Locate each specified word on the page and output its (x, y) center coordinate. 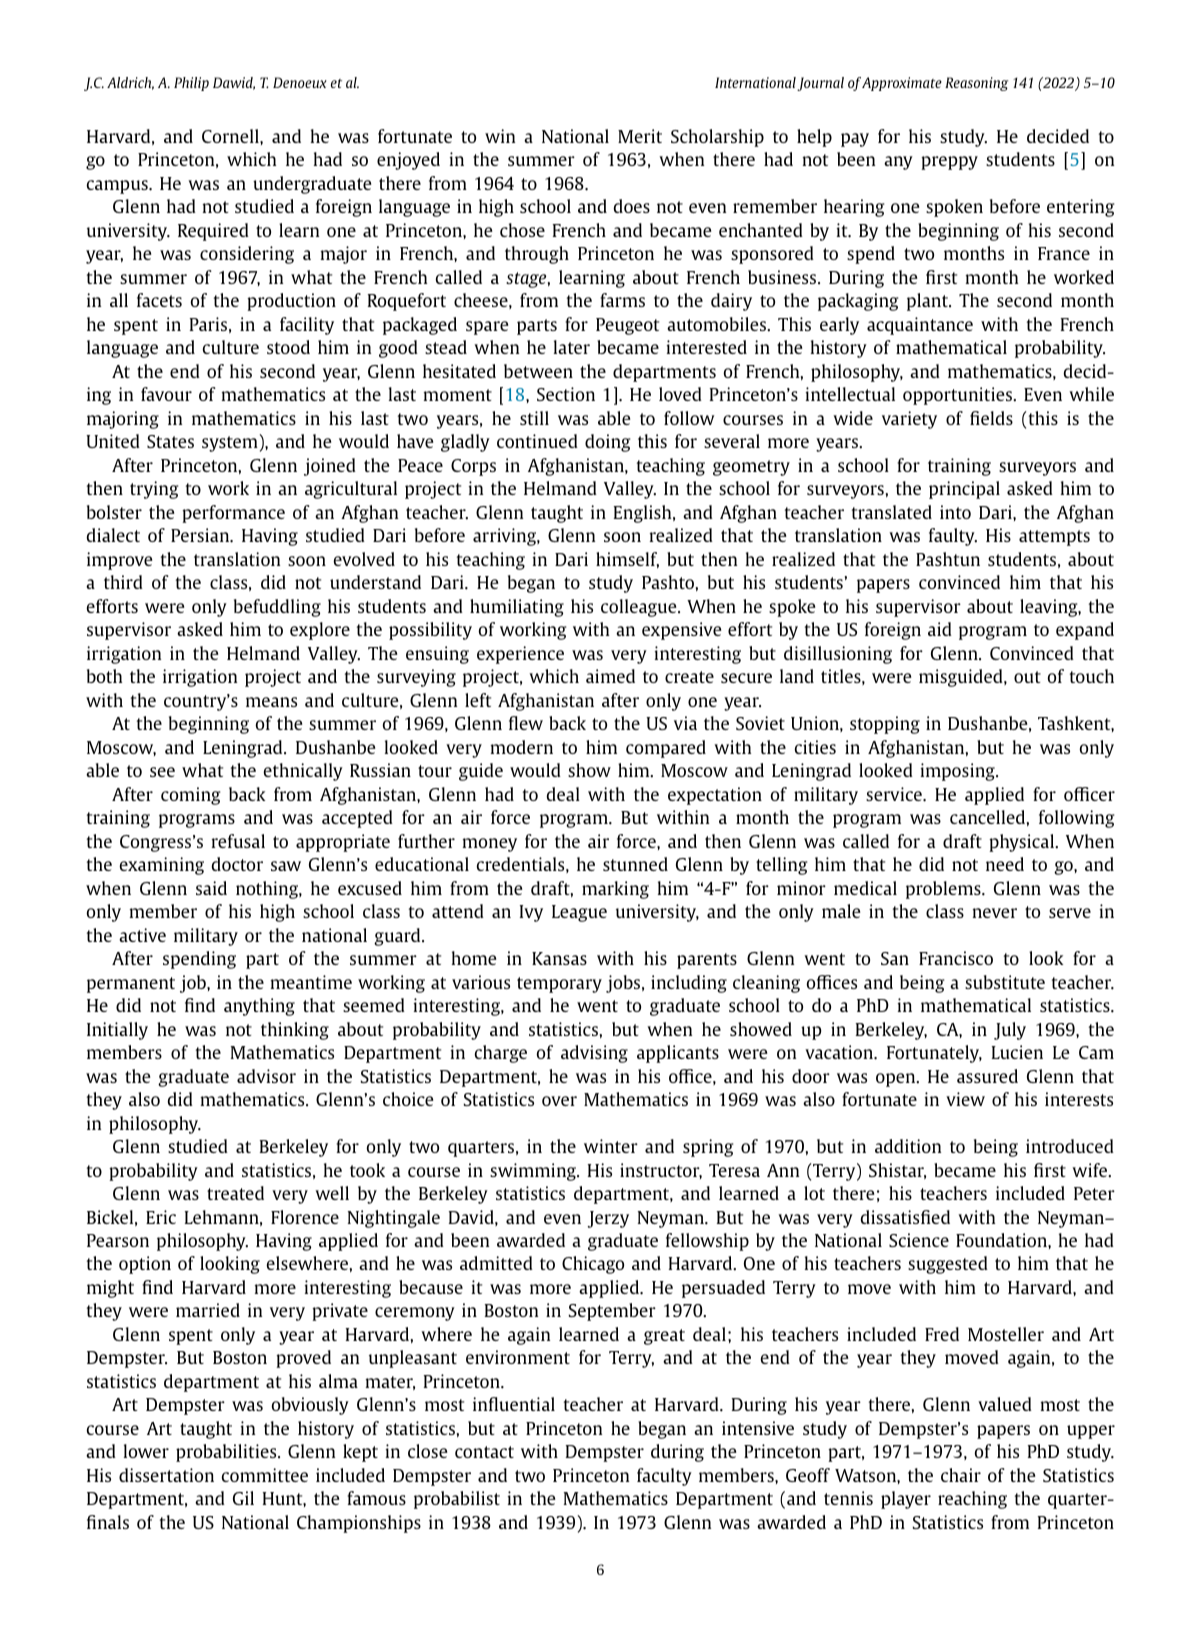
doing (607, 443)
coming (190, 796)
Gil (243, 1498)
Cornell (231, 136)
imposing (959, 772)
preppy (949, 163)
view (965, 1099)
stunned (635, 864)
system (230, 444)
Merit (640, 136)
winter (611, 1146)
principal (964, 490)
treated (235, 1193)
